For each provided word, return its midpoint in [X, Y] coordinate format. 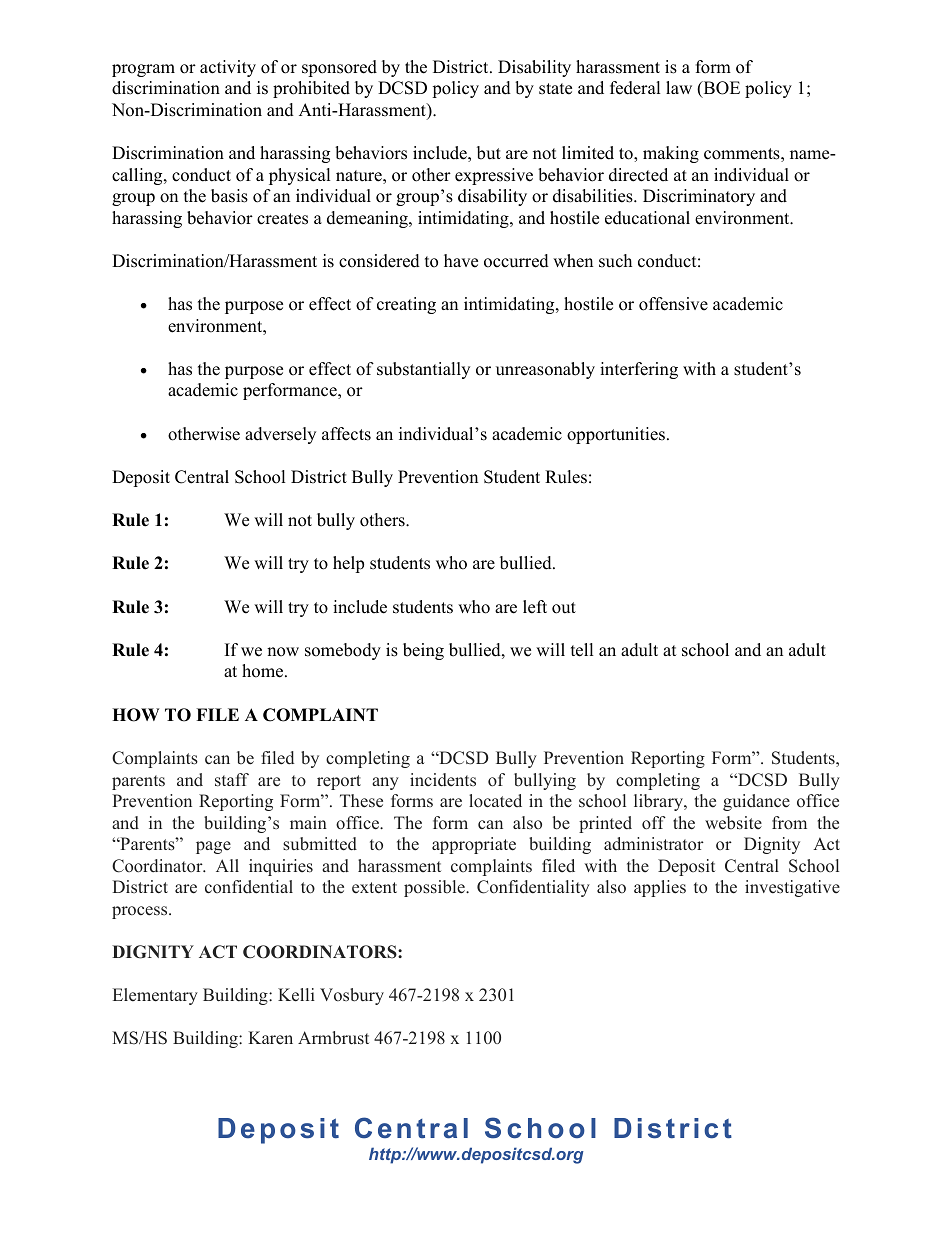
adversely [280, 435]
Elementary [155, 996]
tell [582, 650]
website [733, 823]
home [264, 671]
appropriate [474, 845]
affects [346, 434]
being [423, 651]
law [679, 87]
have [461, 261]
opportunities [616, 435]
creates [282, 219]
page [213, 847]
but [489, 153]
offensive [673, 304]
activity [228, 68]
